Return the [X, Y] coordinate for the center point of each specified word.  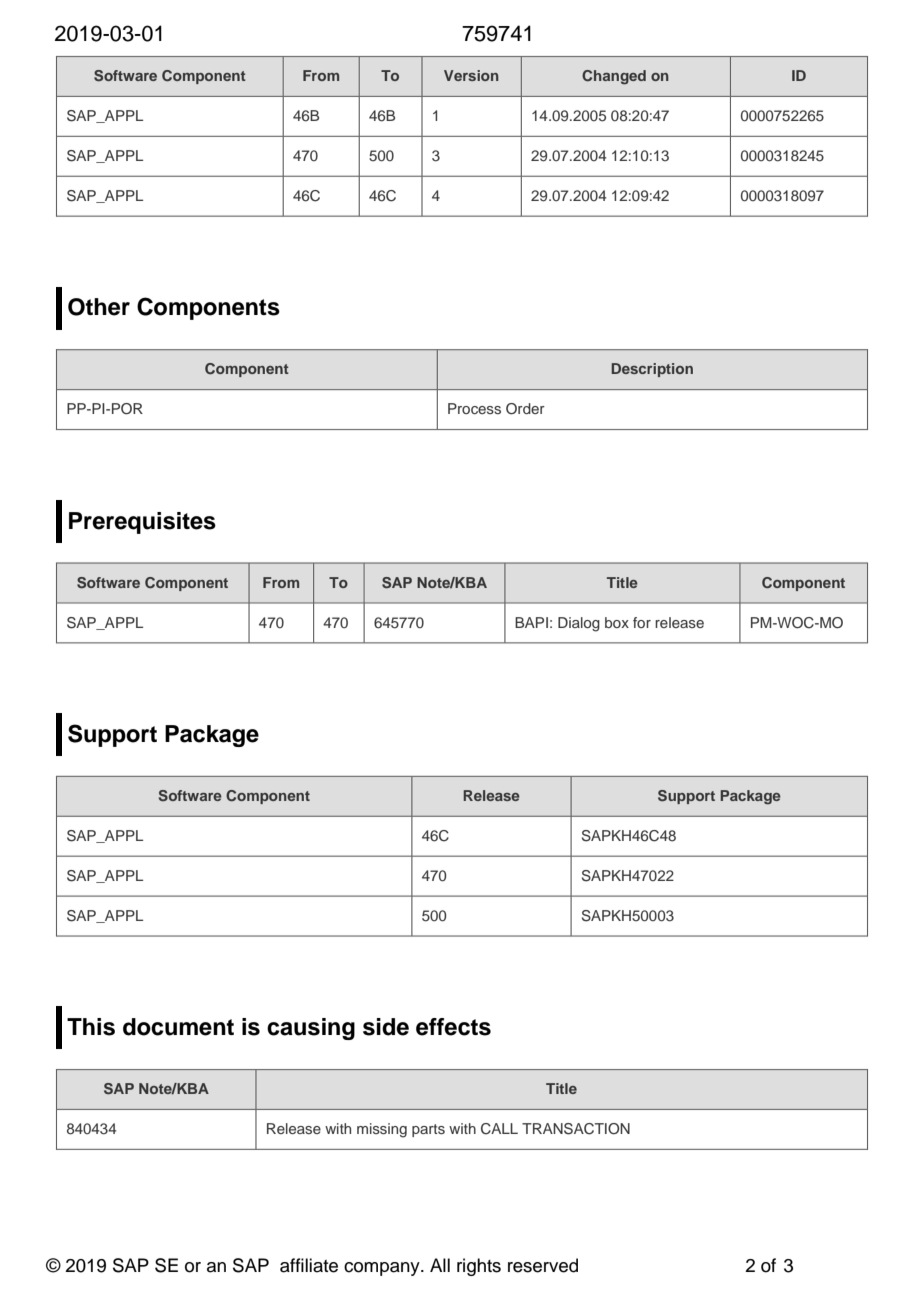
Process [474, 408]
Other [99, 307]
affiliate [309, 1265]
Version [471, 75]
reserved [543, 1265]
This [91, 1027]
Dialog [579, 624]
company [383, 1269]
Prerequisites [142, 523]
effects [453, 1027]
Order [525, 409]
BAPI [531, 622]
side [386, 1027]
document [178, 1027]
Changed [614, 77]
